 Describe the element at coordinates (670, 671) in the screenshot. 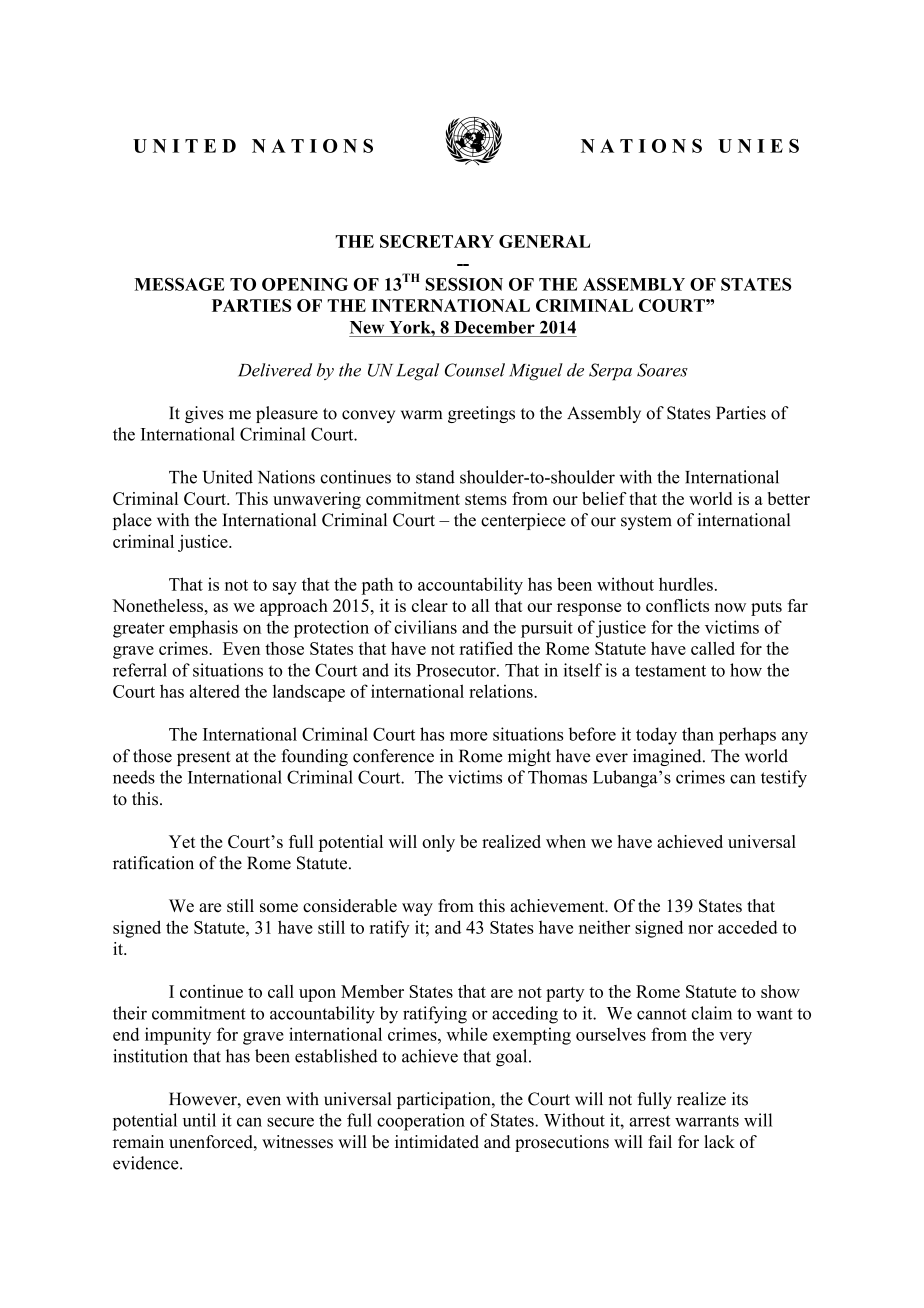

I see `testament` at that location.
